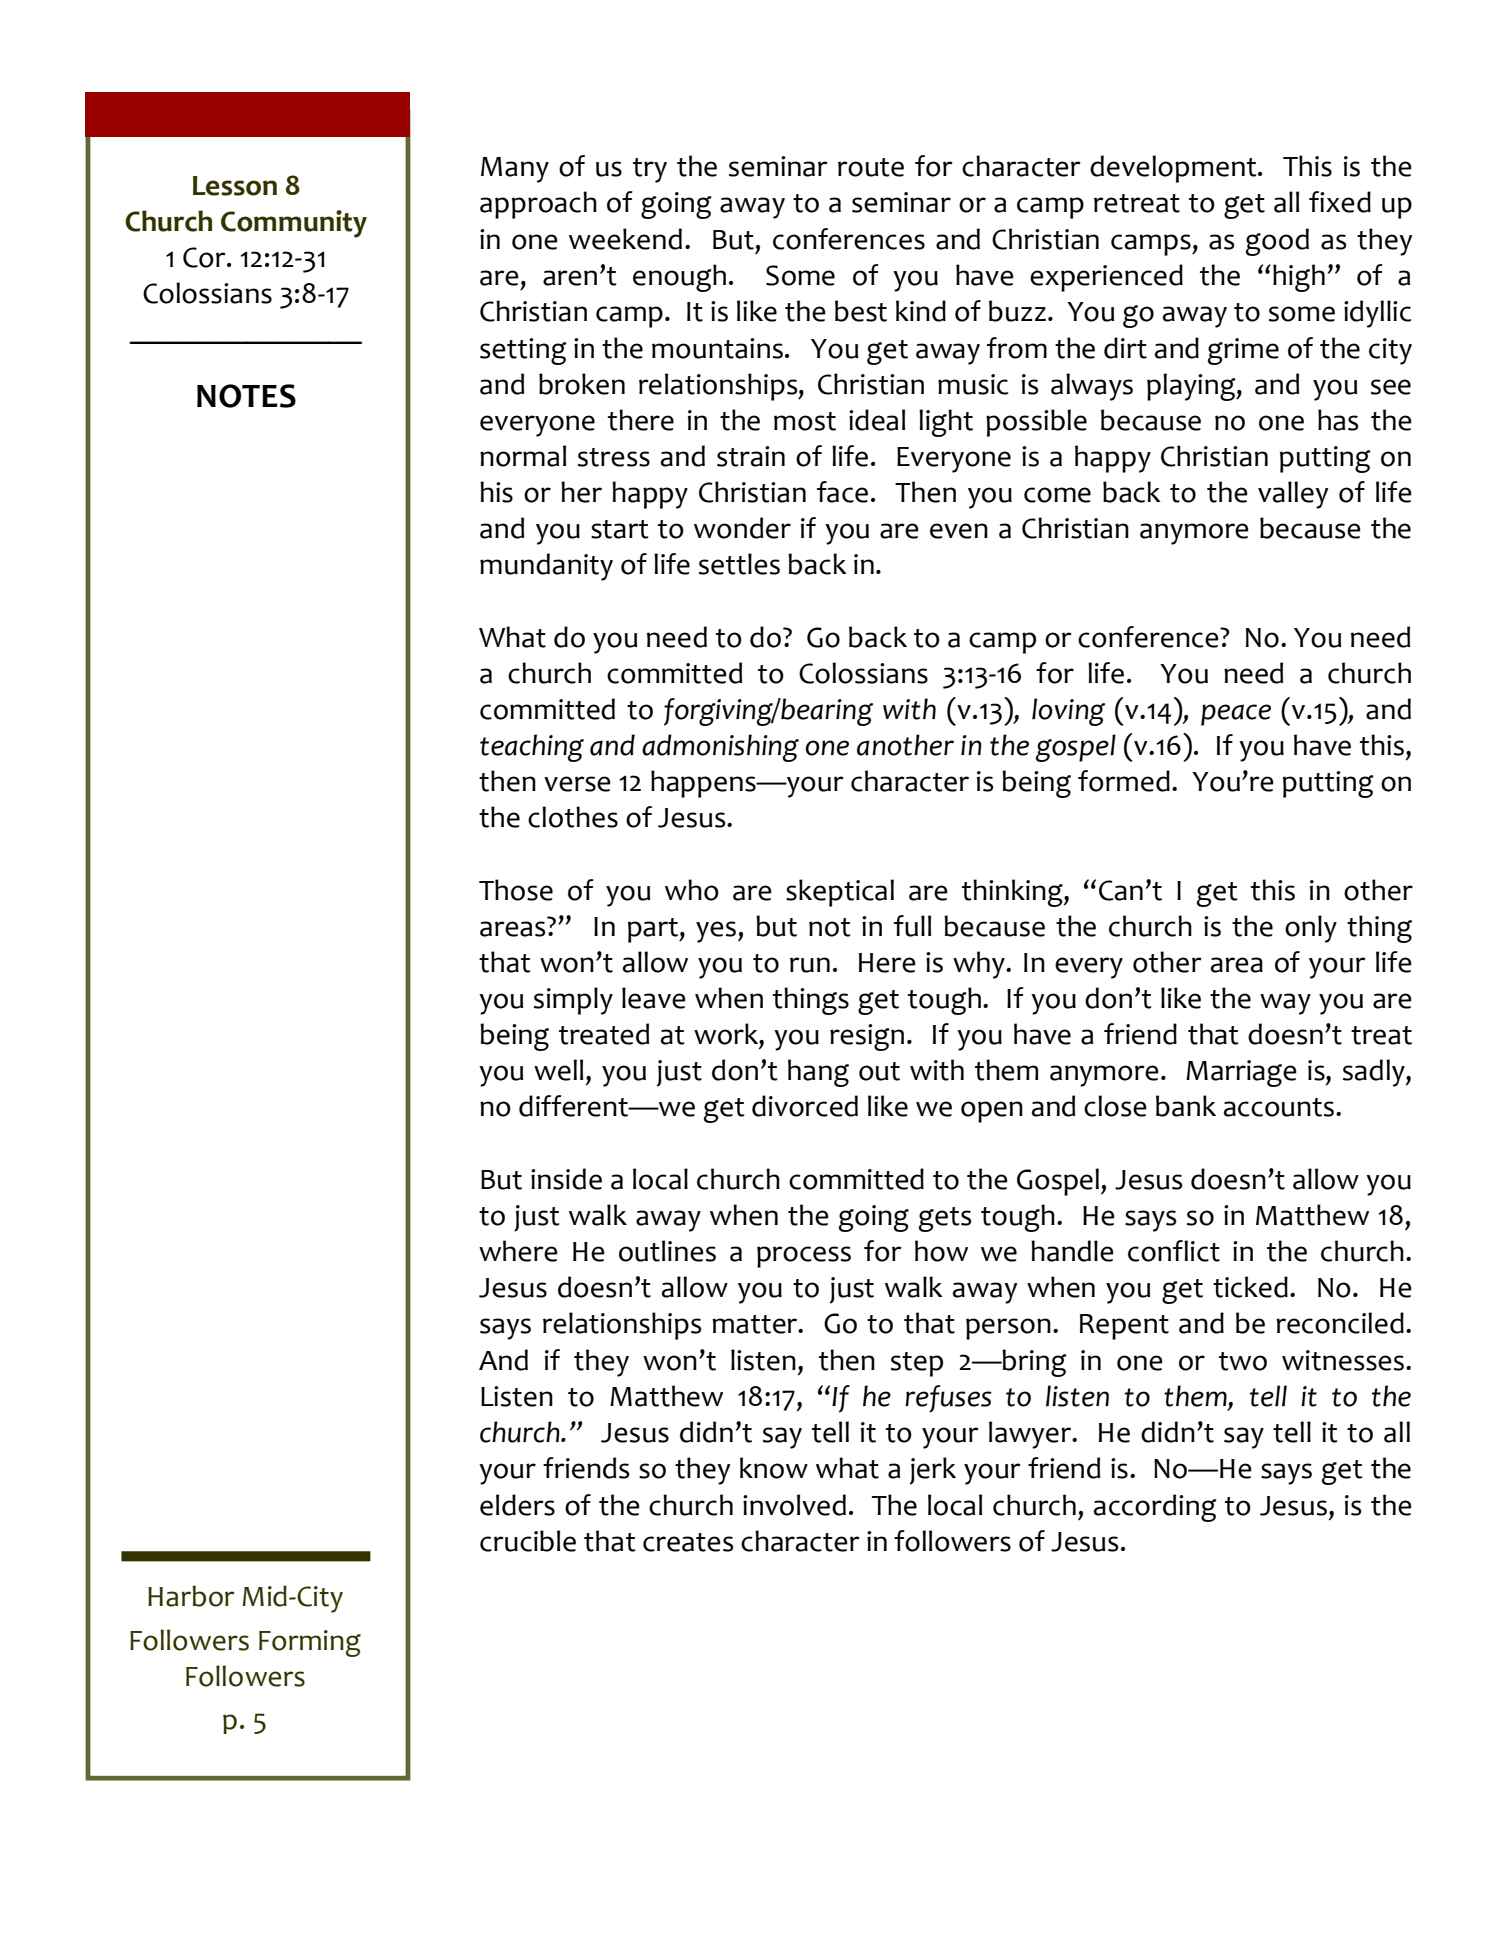 Image resolution: width=1511 pixels, height=1955 pixels. Describe the element at coordinates (1299, 278) in the screenshot. I see `high` at that location.
